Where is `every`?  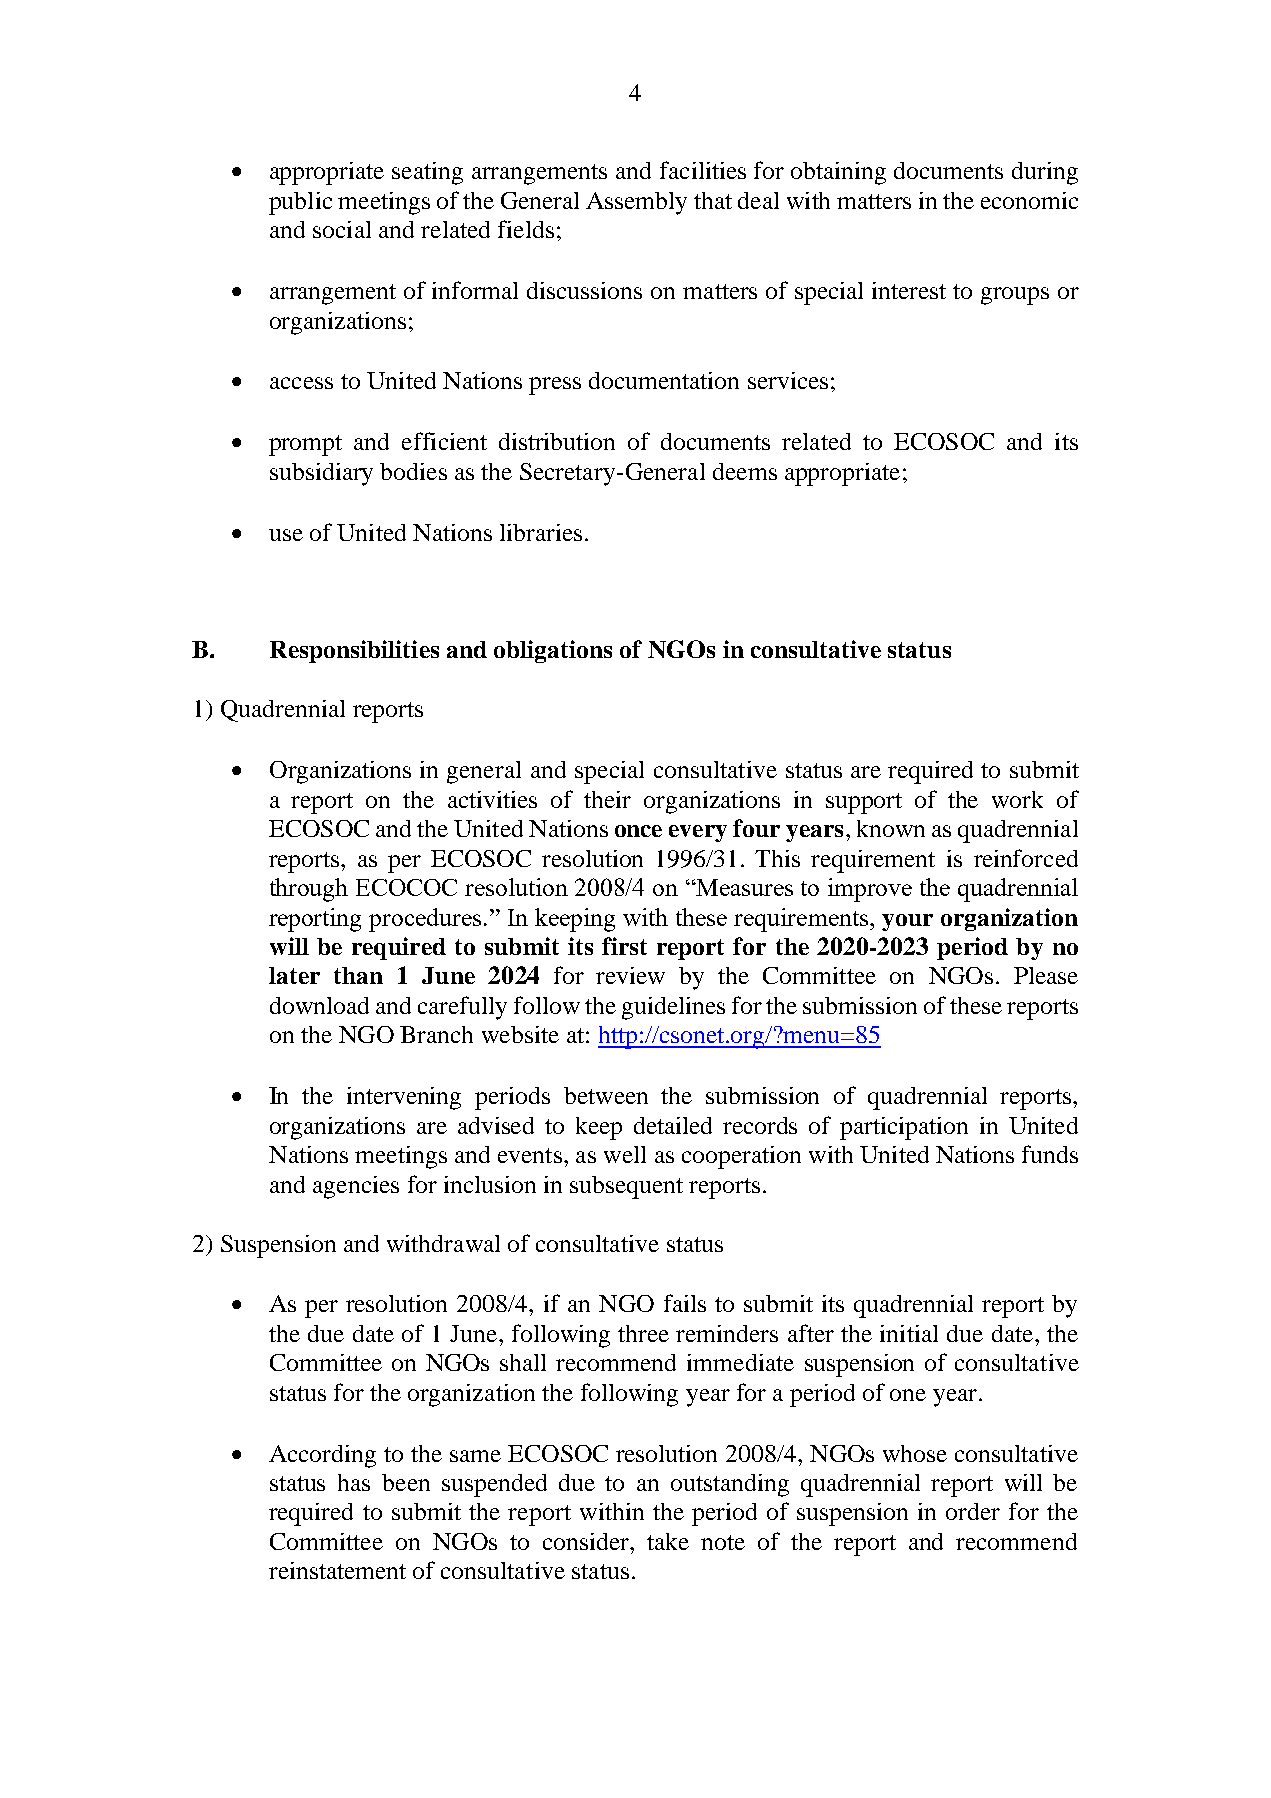 every is located at coordinates (698, 833).
